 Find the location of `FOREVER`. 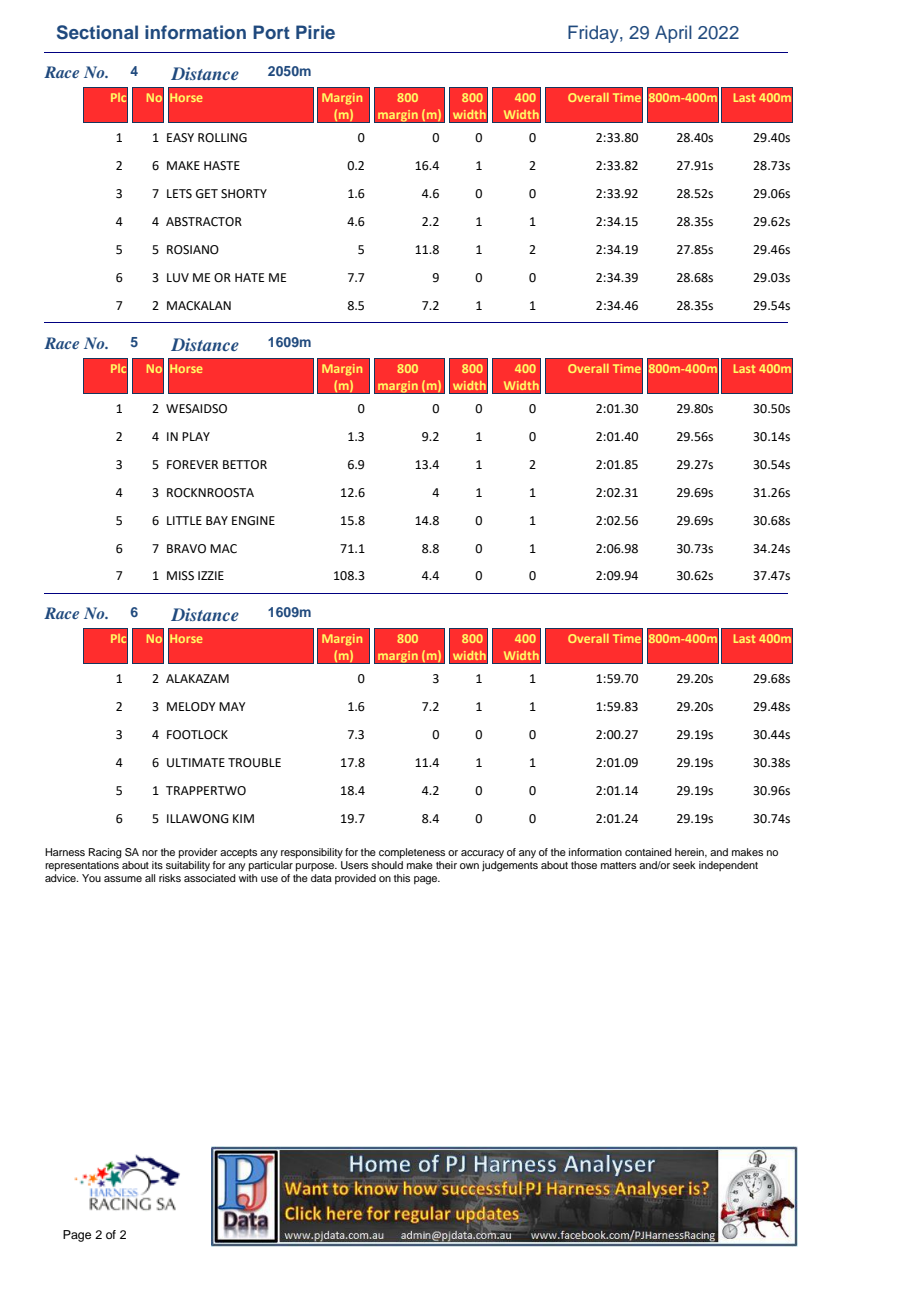

FOREVER is located at coordinates (192, 465).
